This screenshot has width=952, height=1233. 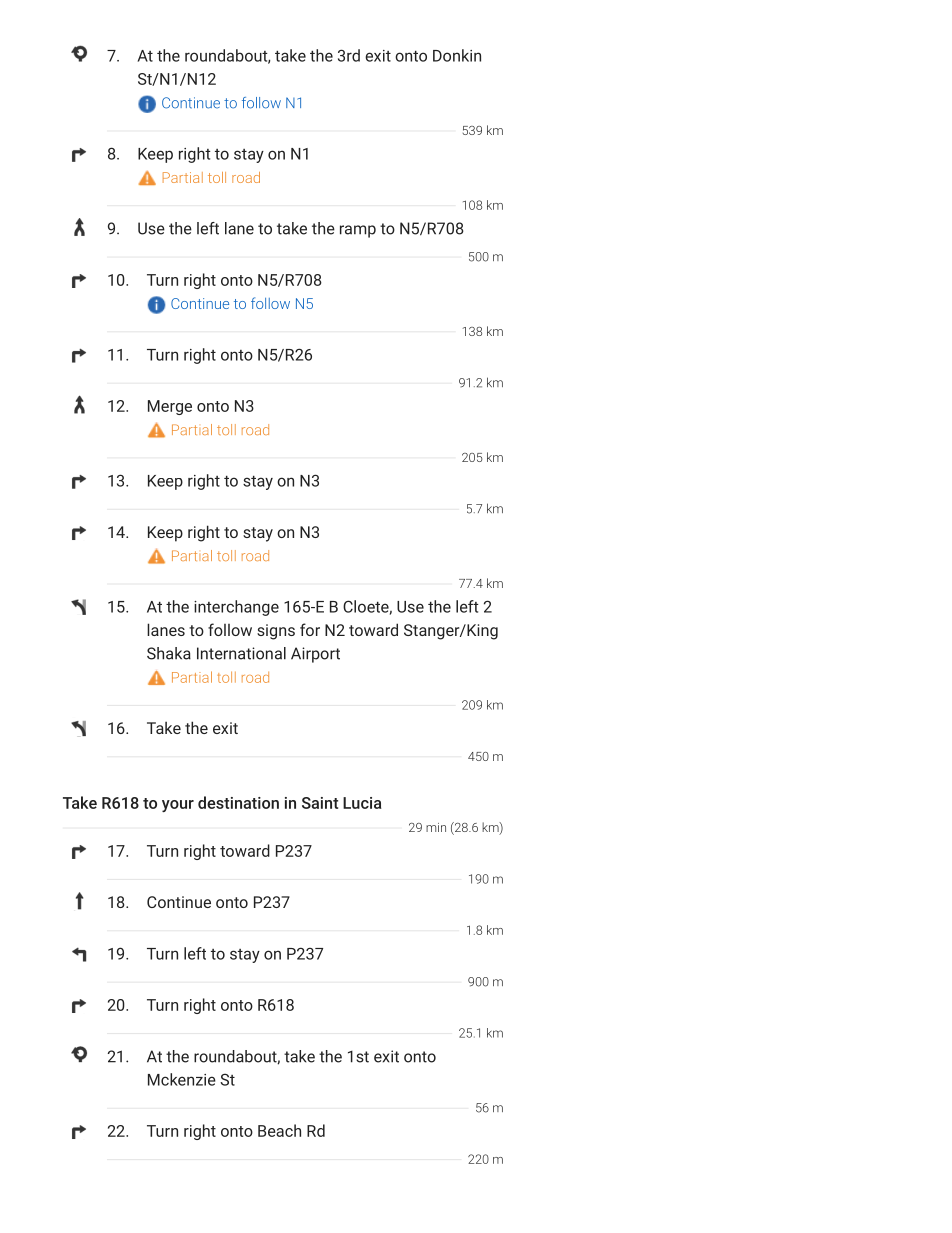 I want to click on Mckenzie, so click(x=182, y=1079).
